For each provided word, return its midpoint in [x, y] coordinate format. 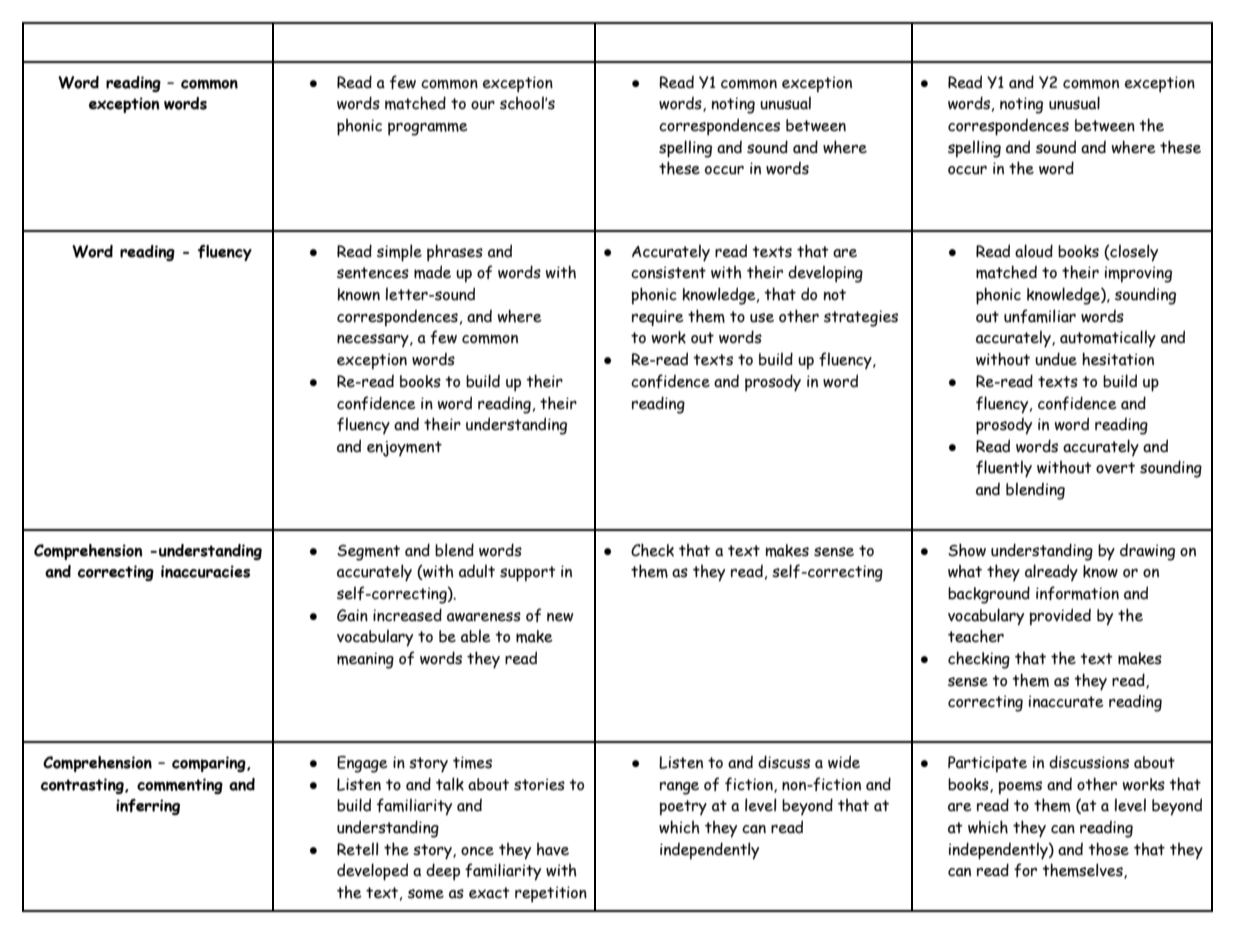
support [528, 574]
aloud [1034, 251]
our [483, 105]
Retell [357, 849]
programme [428, 129]
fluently [1004, 469]
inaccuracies [205, 571]
